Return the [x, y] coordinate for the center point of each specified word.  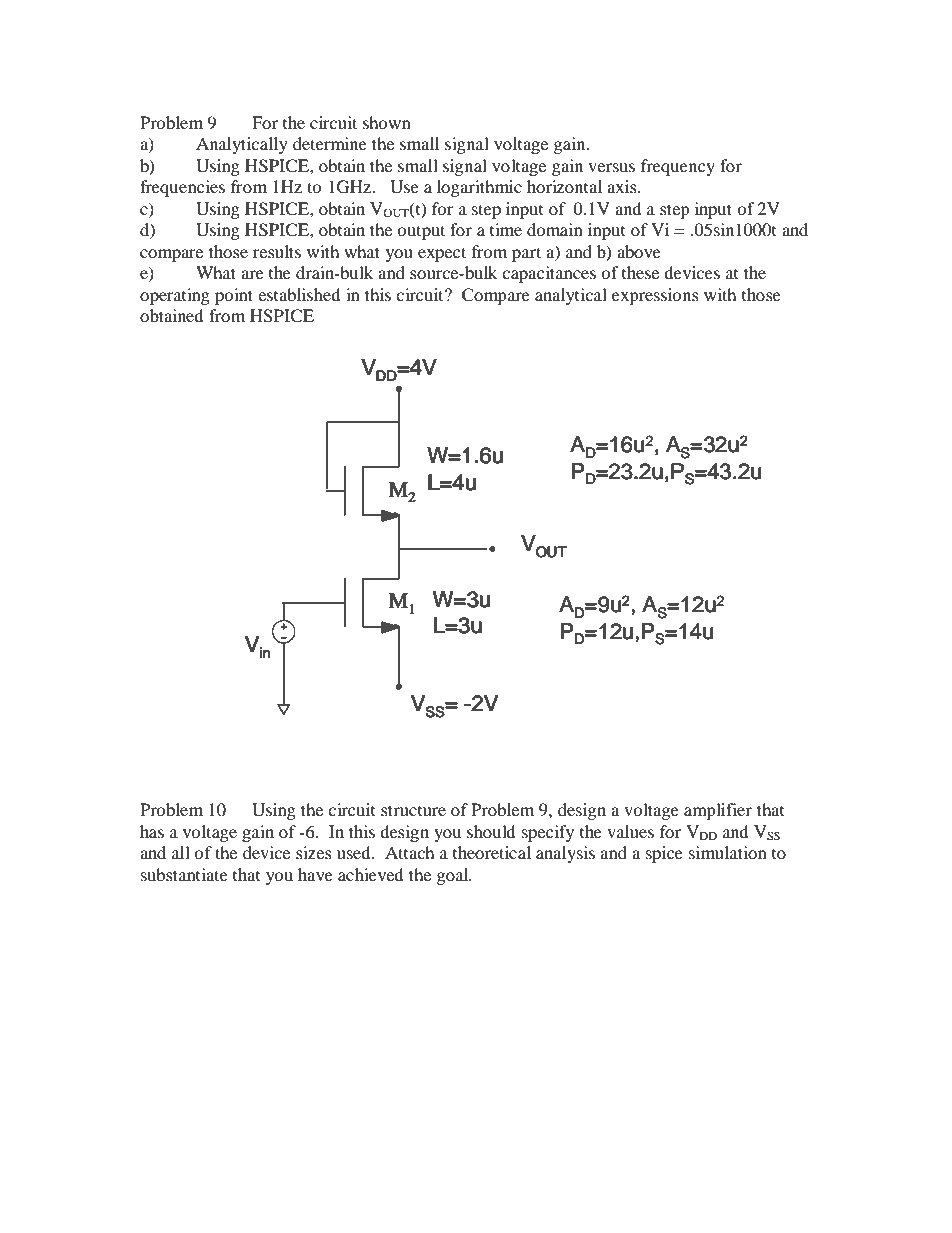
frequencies [182, 188]
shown [387, 122]
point [234, 296]
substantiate [184, 874]
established [299, 294]
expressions [655, 296]
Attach [410, 852]
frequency [678, 167]
